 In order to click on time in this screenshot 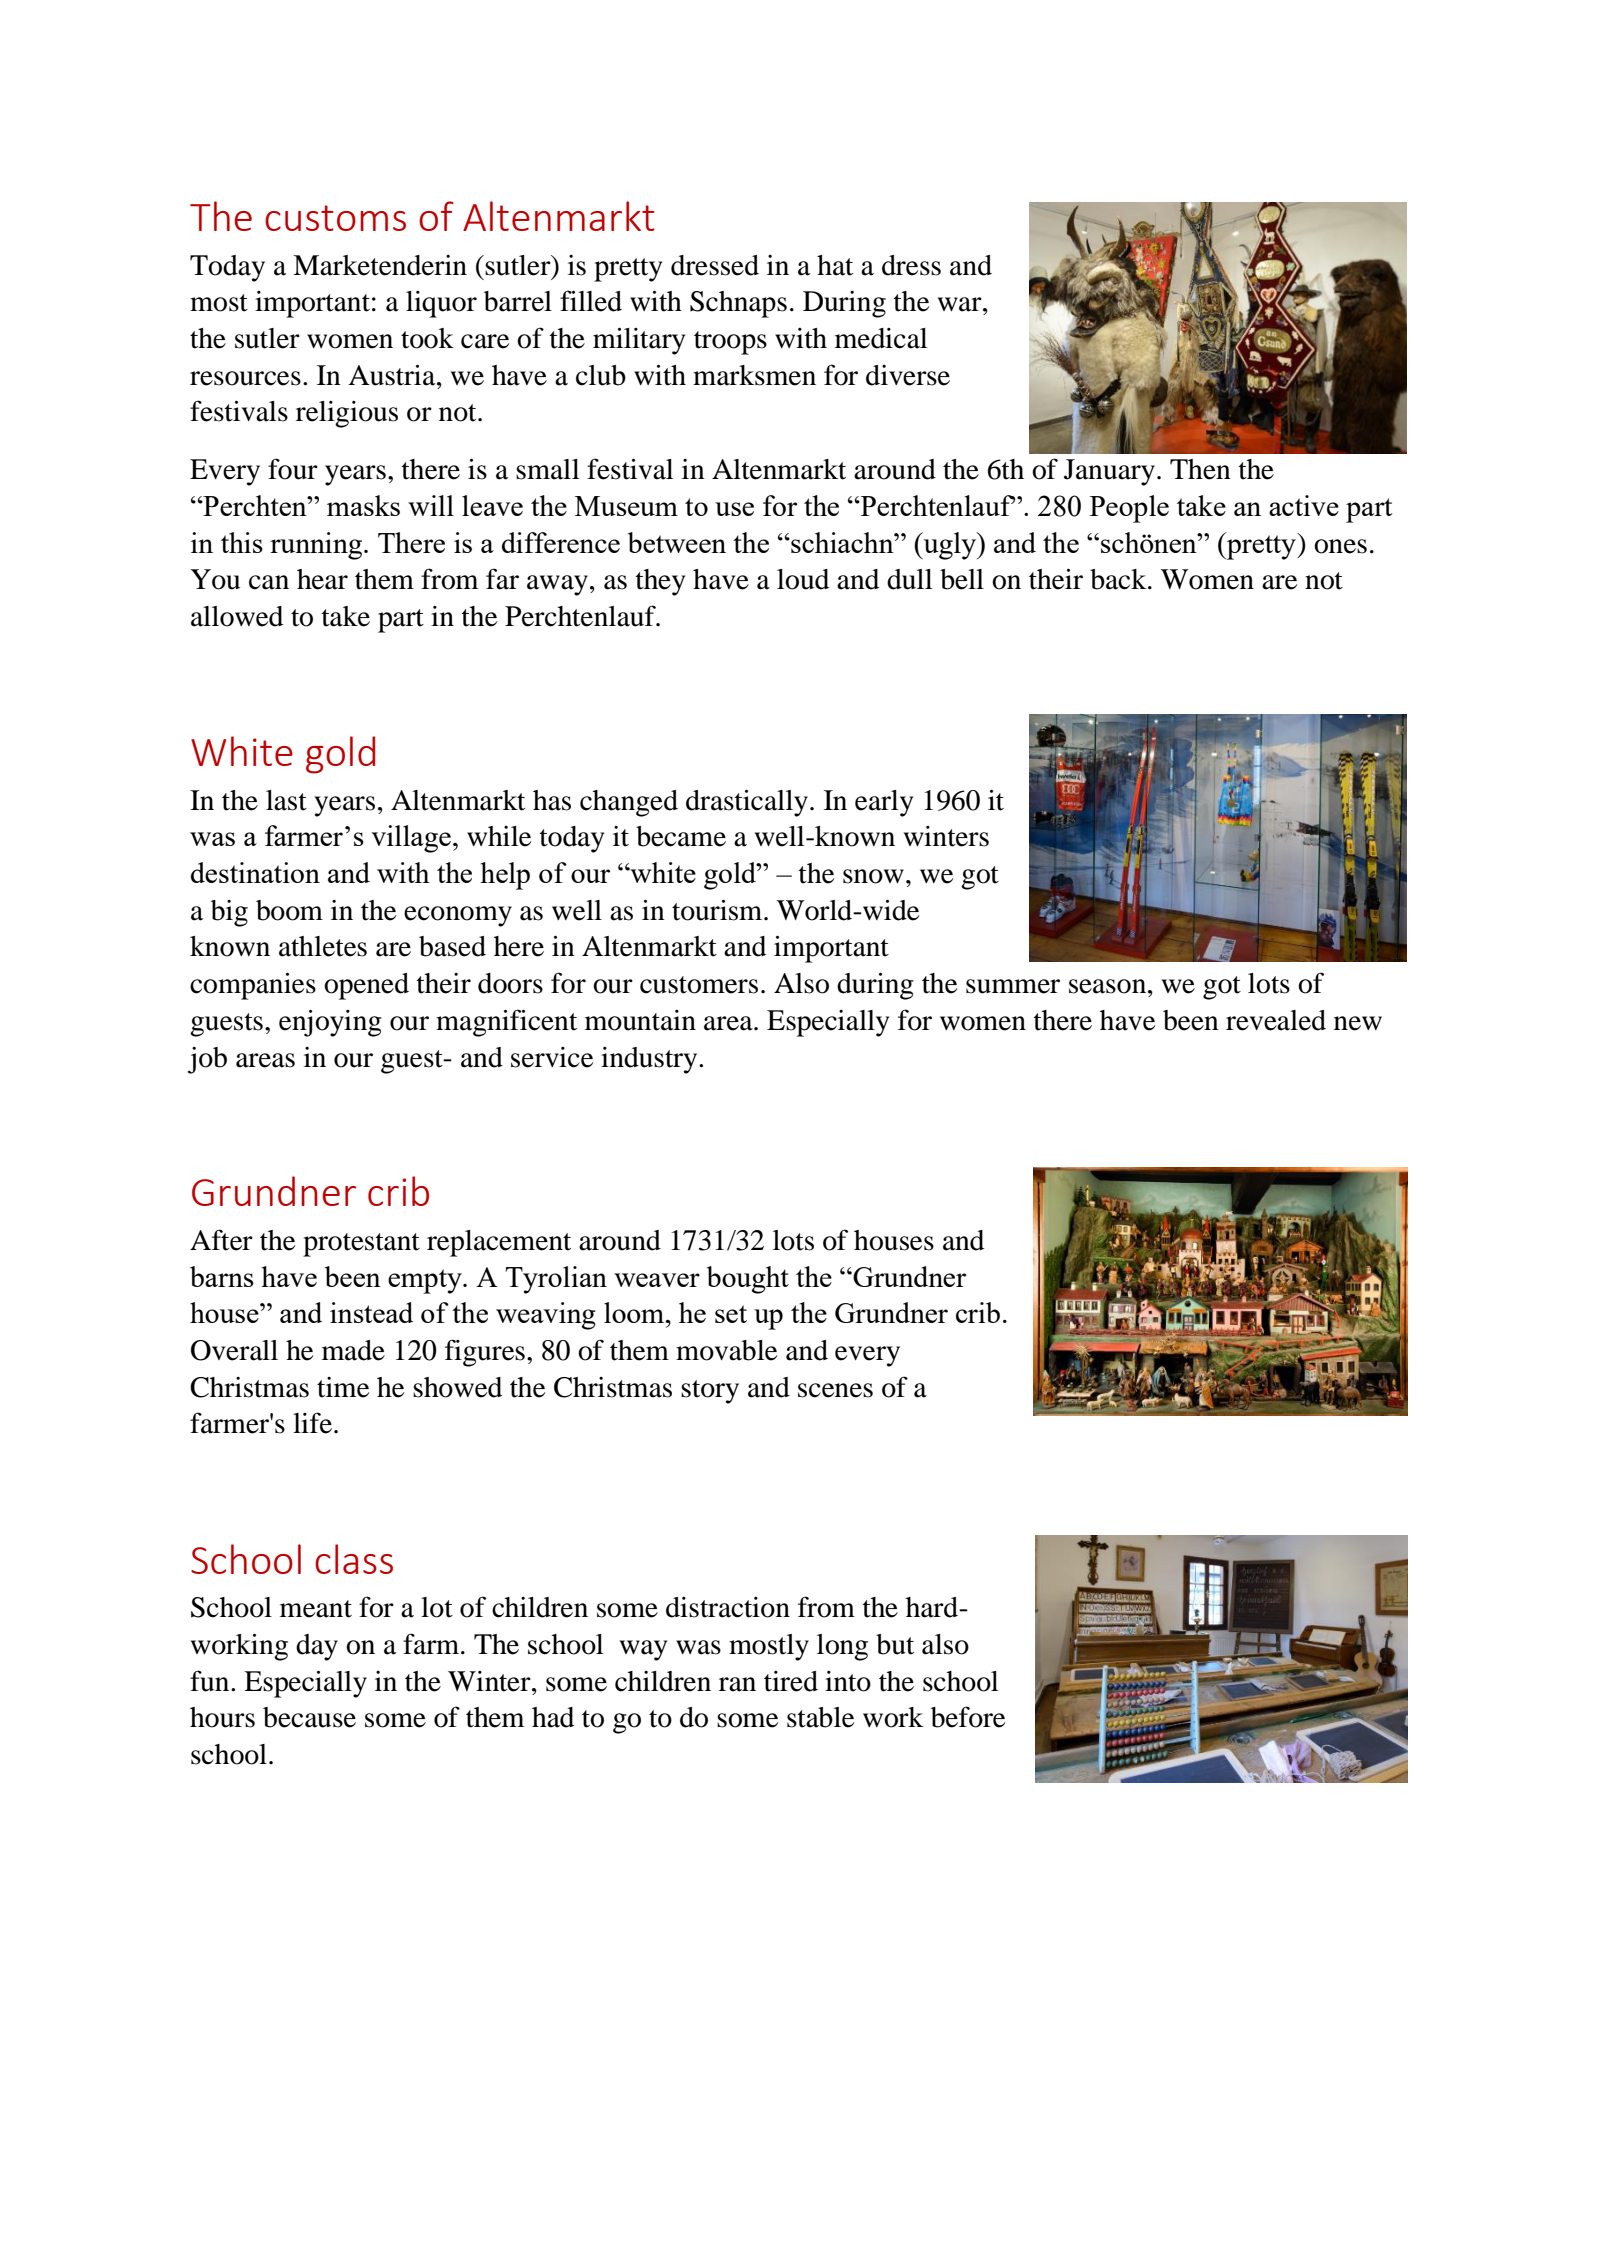, I will do `click(343, 1387)`.
